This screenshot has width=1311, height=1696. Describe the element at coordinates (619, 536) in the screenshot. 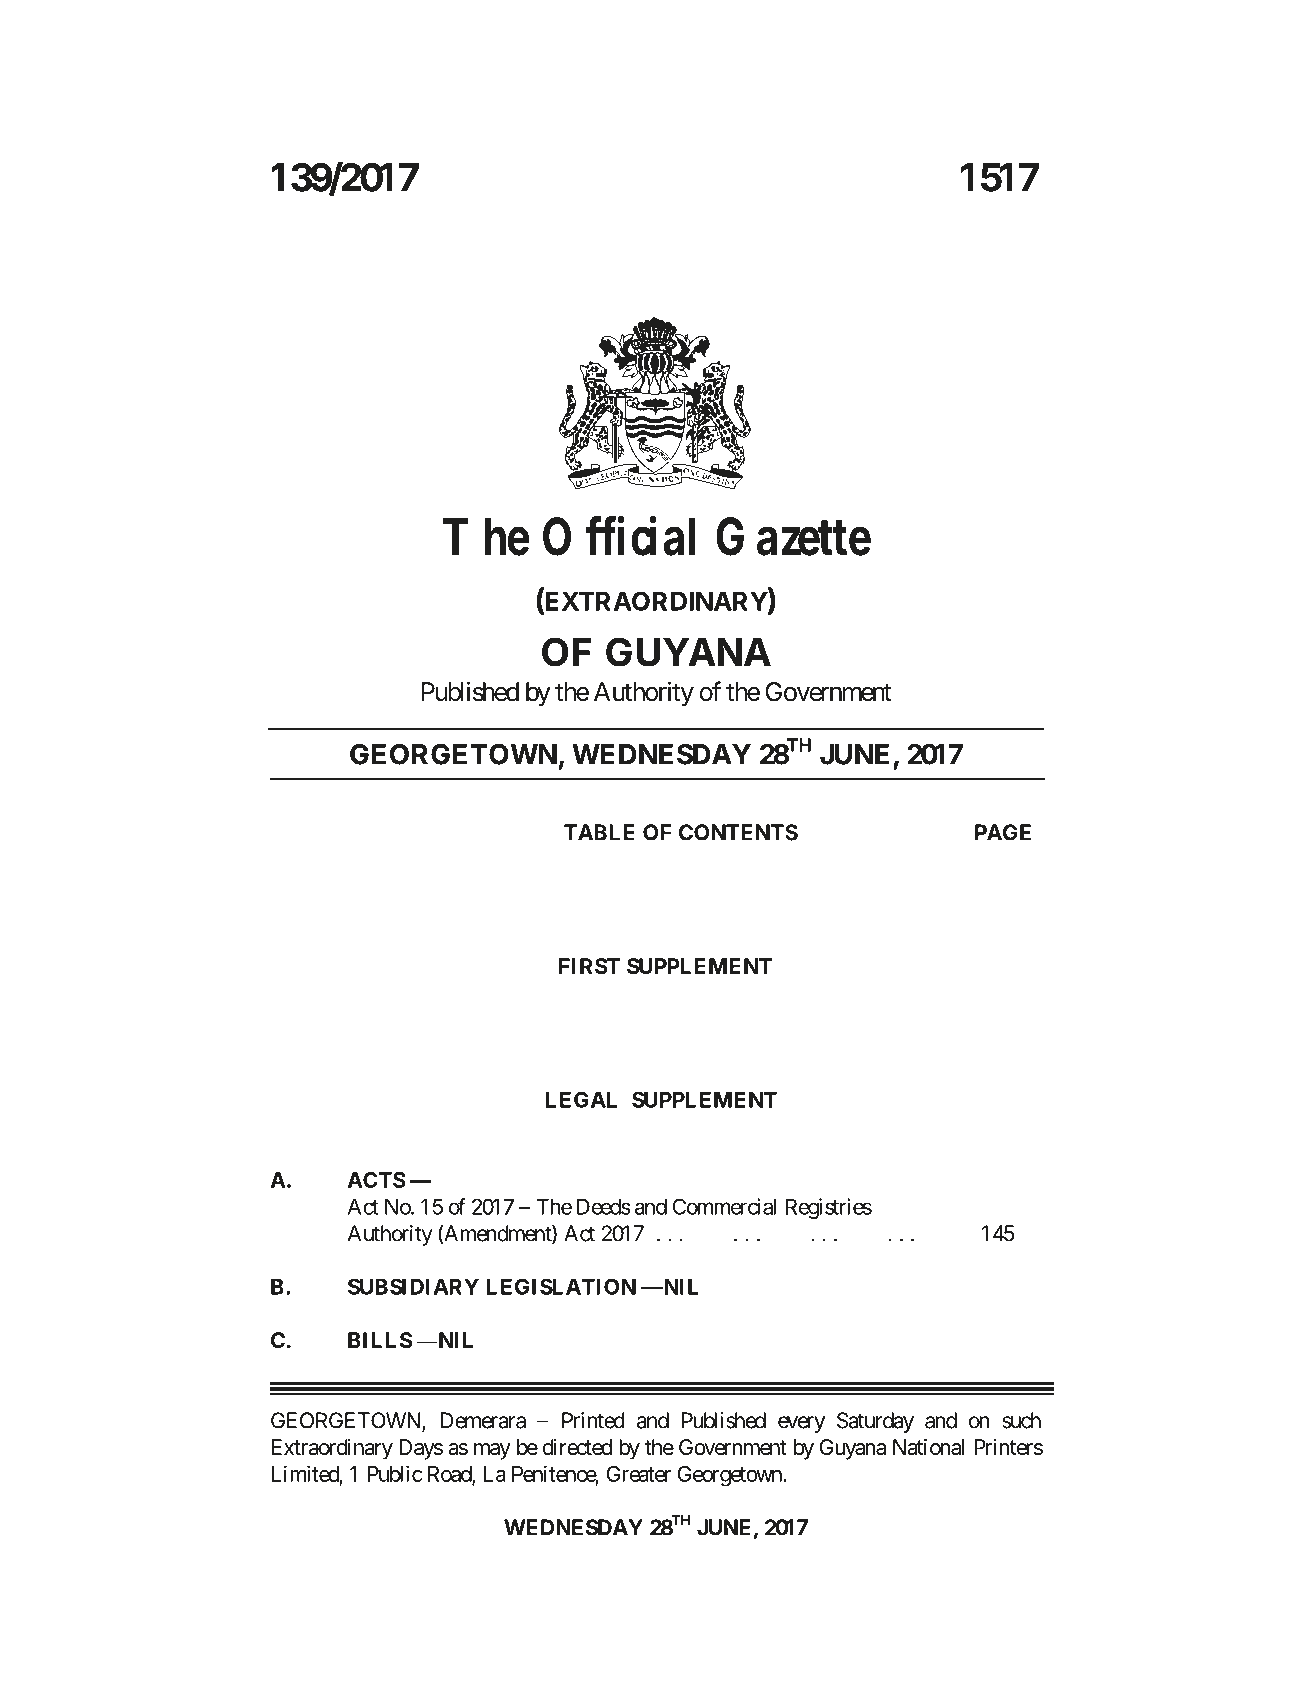

I see `Official` at that location.
